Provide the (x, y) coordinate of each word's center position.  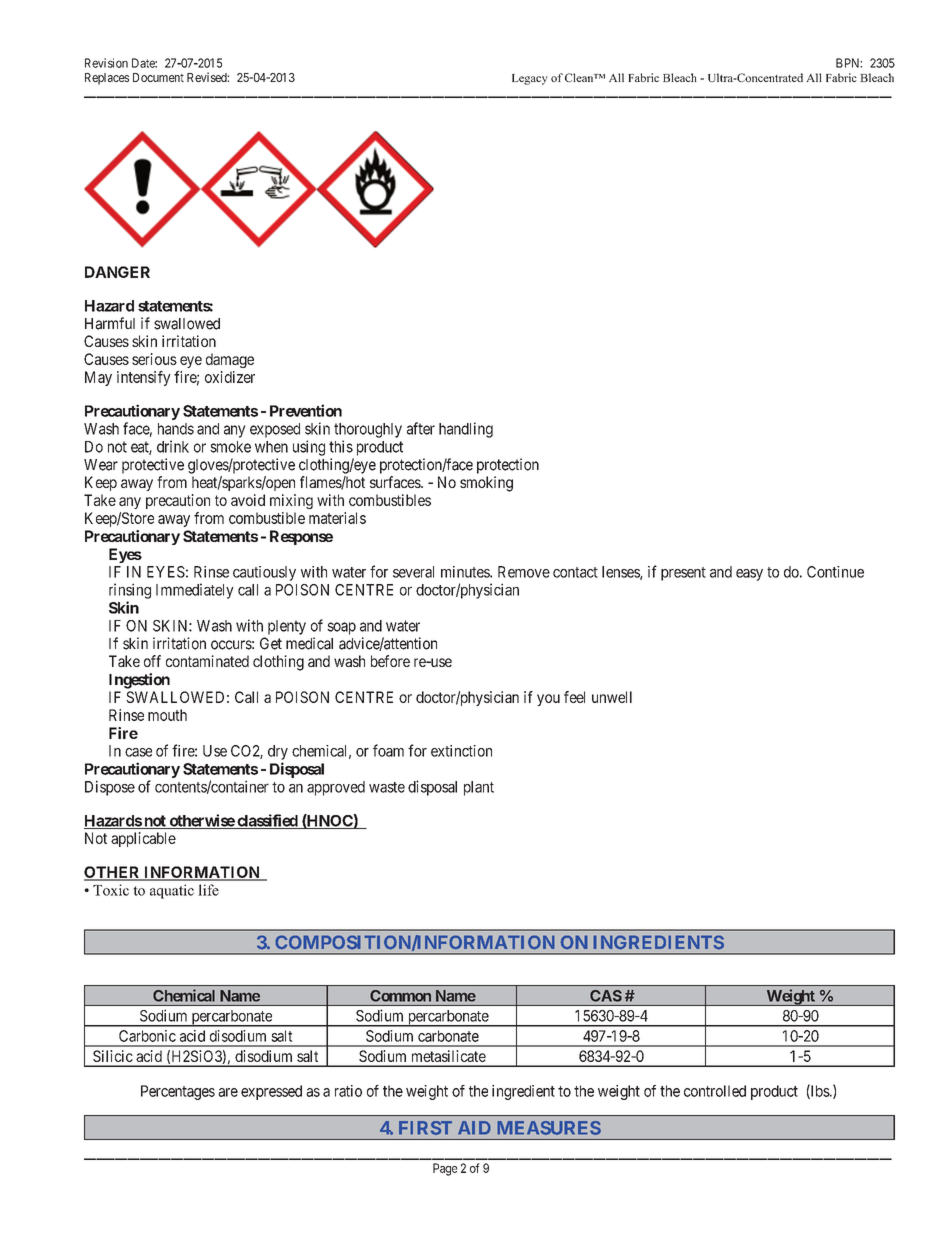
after (421, 428)
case (138, 752)
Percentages (178, 1092)
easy (749, 575)
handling (466, 430)
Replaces (107, 79)
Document (158, 77)
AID (474, 1128)
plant (479, 788)
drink (173, 446)
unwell (612, 697)
